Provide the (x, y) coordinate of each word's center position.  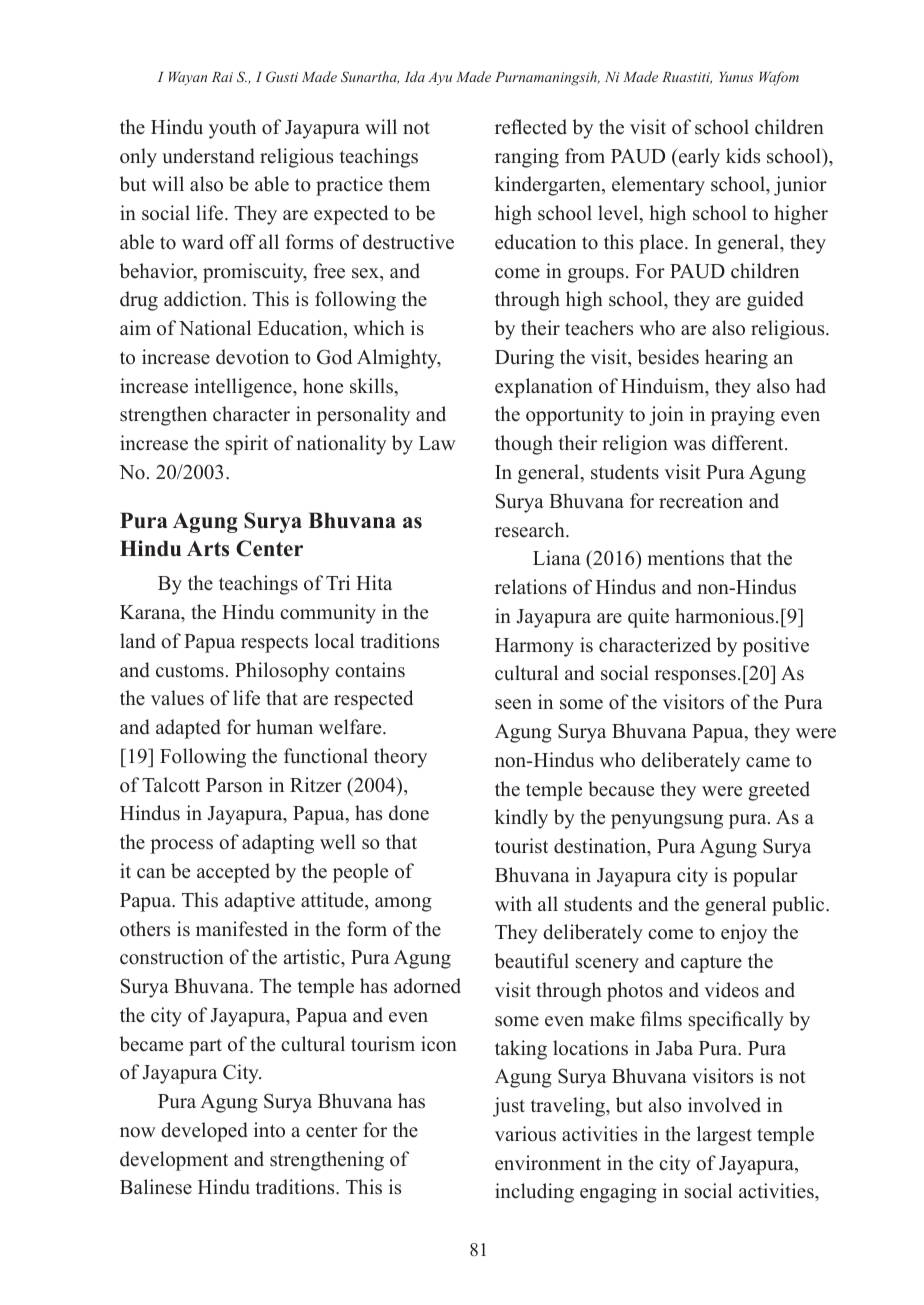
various (525, 1134)
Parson (234, 785)
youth (232, 129)
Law (437, 443)
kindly (521, 819)
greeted (779, 791)
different (749, 443)
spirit (247, 445)
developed (204, 1132)
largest (724, 1136)
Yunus (736, 77)
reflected (531, 127)
